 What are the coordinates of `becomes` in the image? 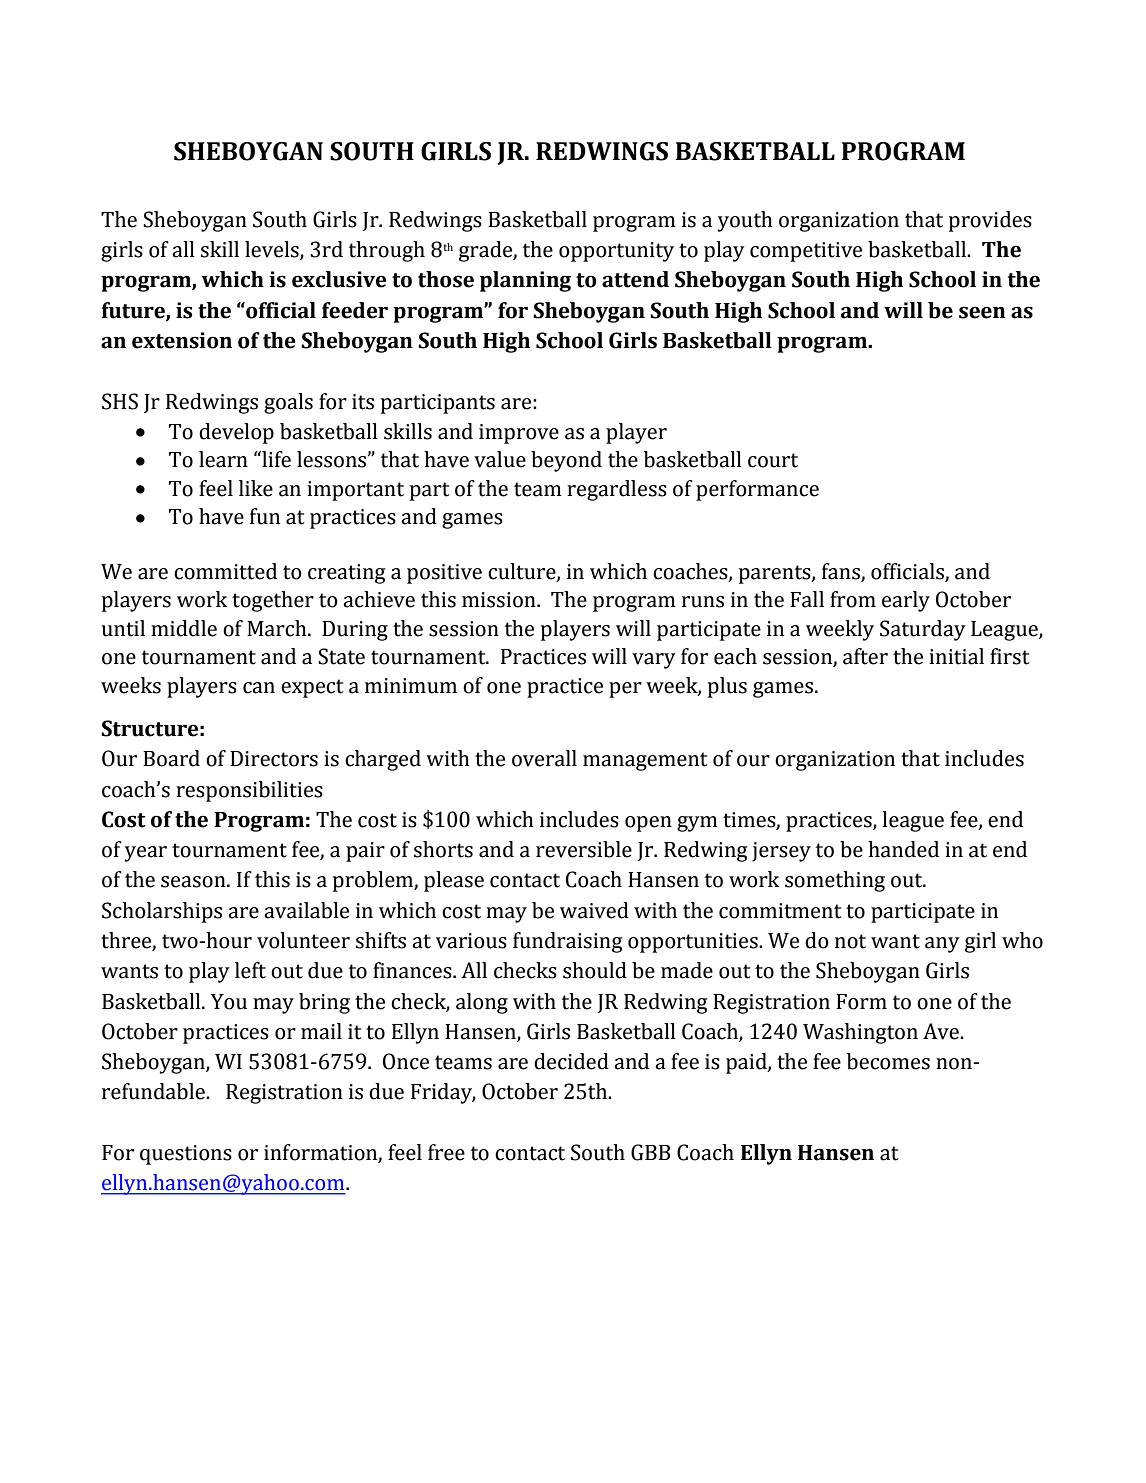 It's located at (888, 1061).
